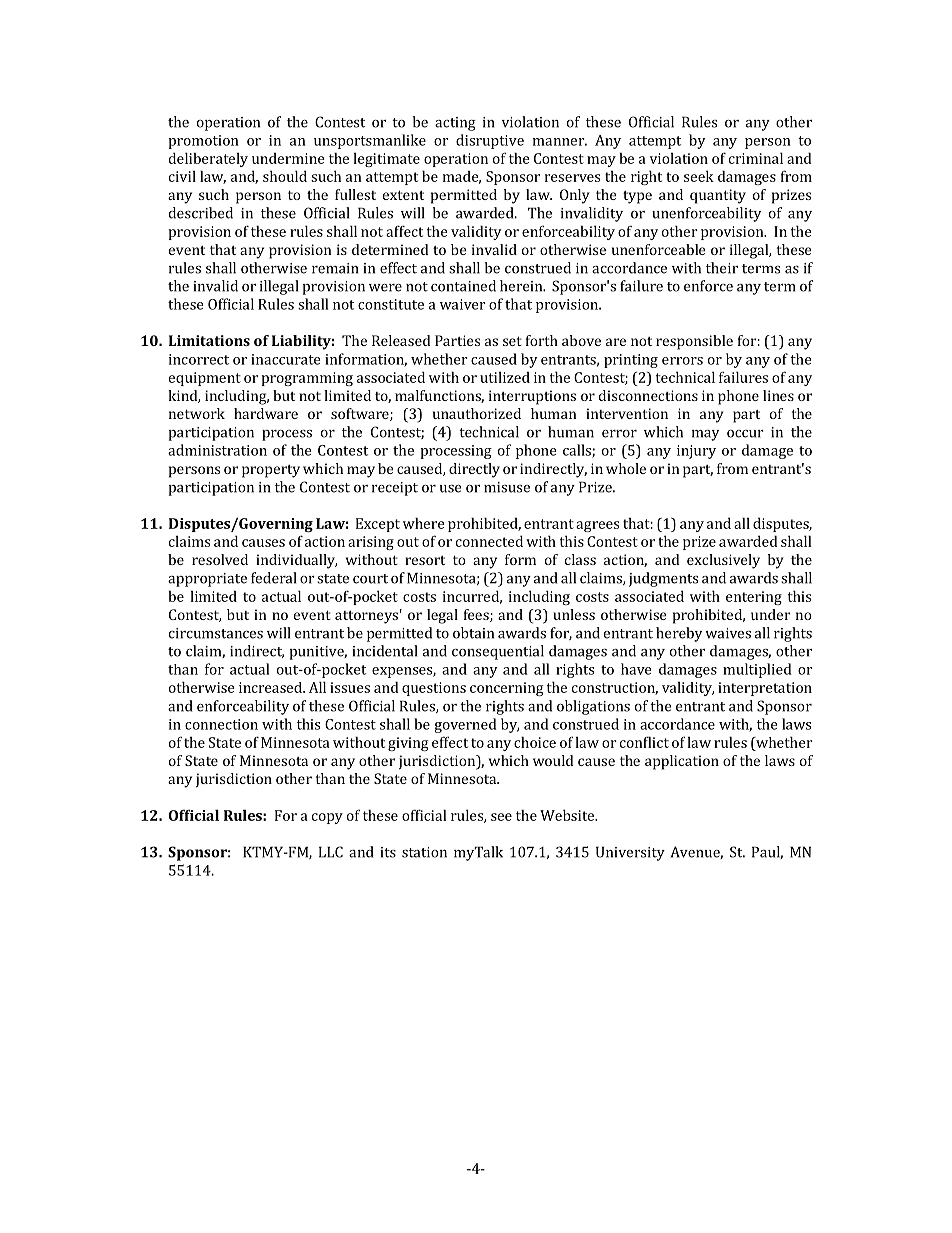 This image has height=1233, width=952. What do you see at coordinates (208, 159) in the image?
I see `deliberately` at bounding box center [208, 159].
